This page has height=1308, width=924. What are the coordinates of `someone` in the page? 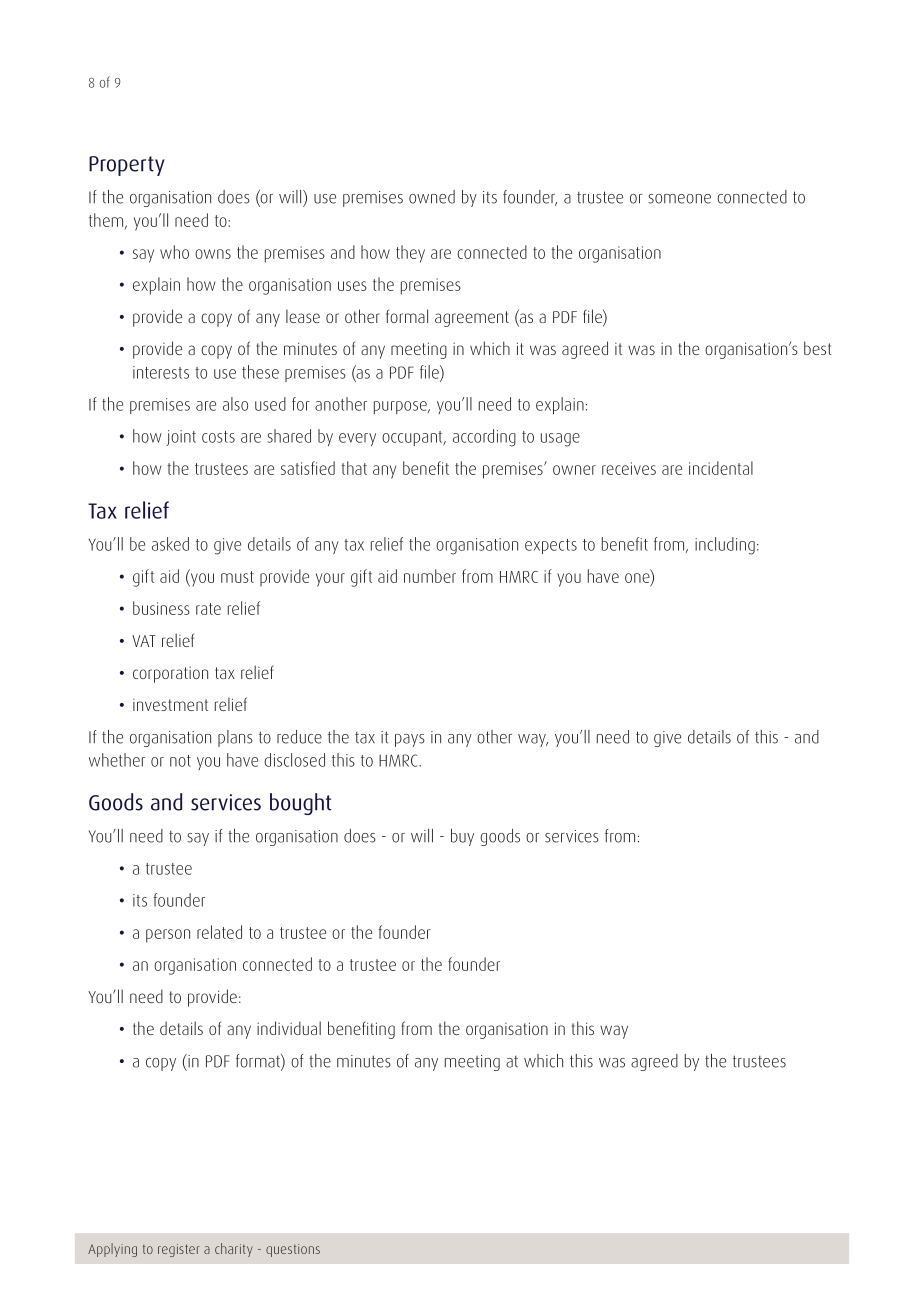 It's located at (679, 199).
